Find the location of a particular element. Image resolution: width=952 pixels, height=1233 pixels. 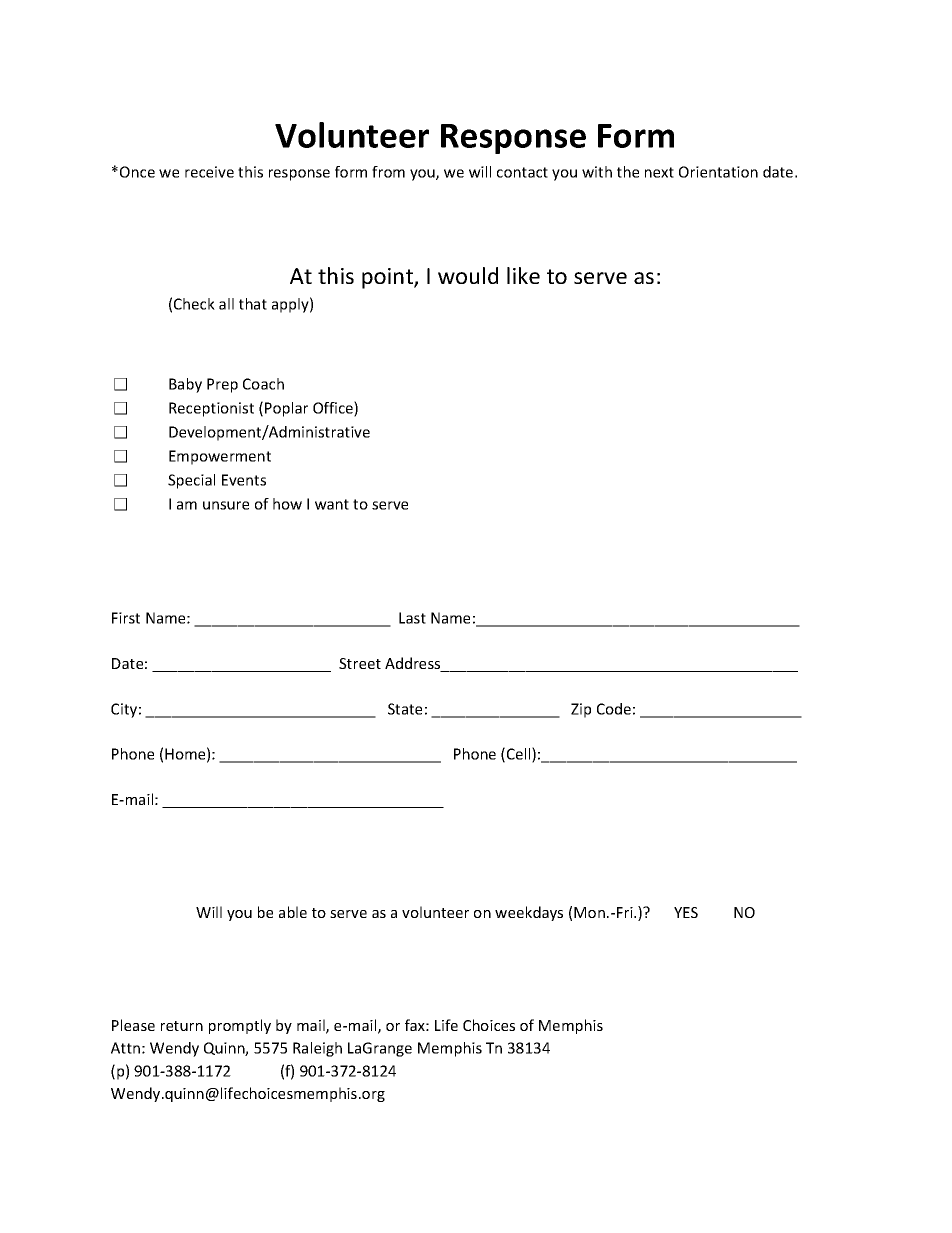

next is located at coordinates (659, 172).
